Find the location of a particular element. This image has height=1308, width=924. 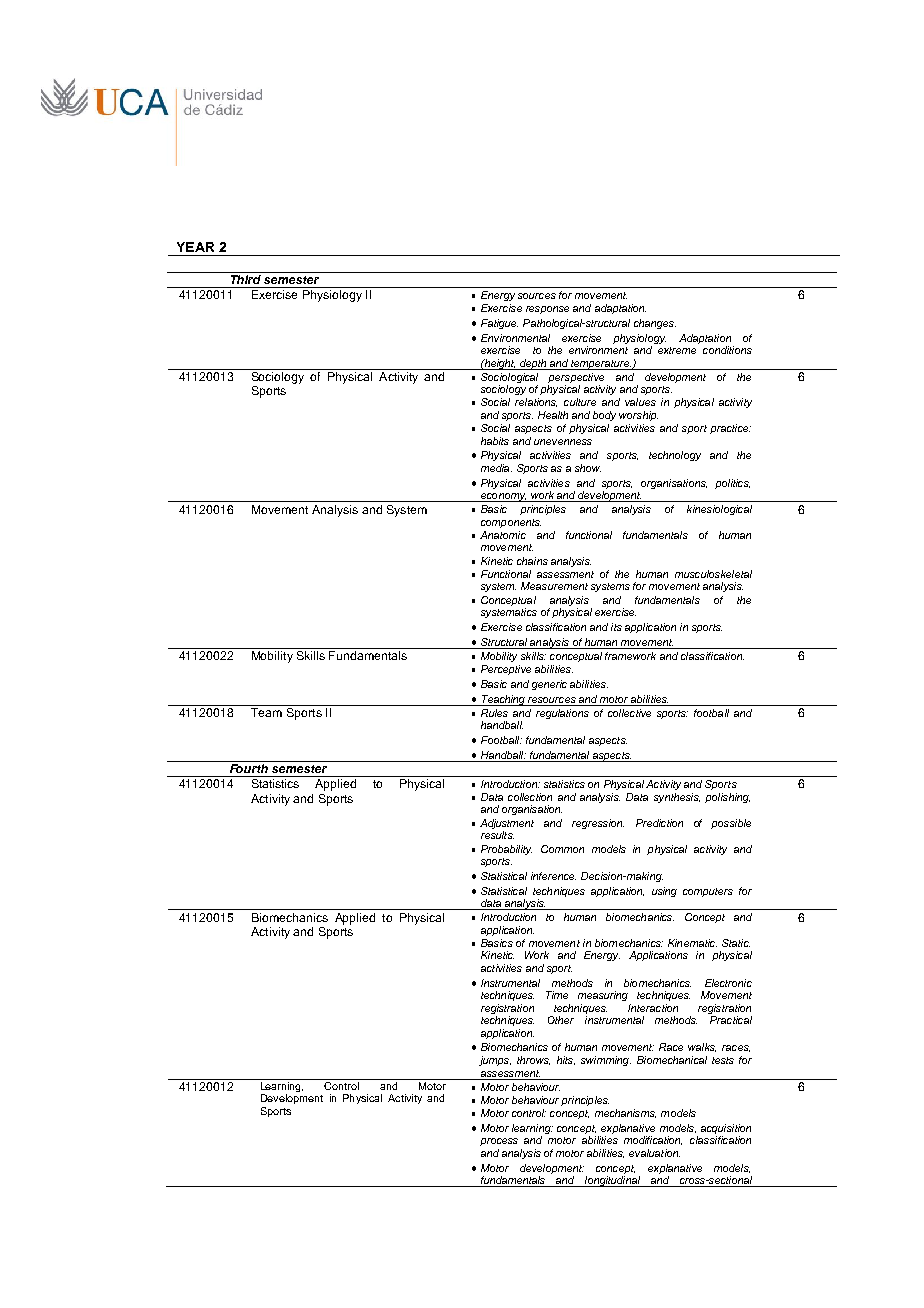

changes is located at coordinates (655, 324).
